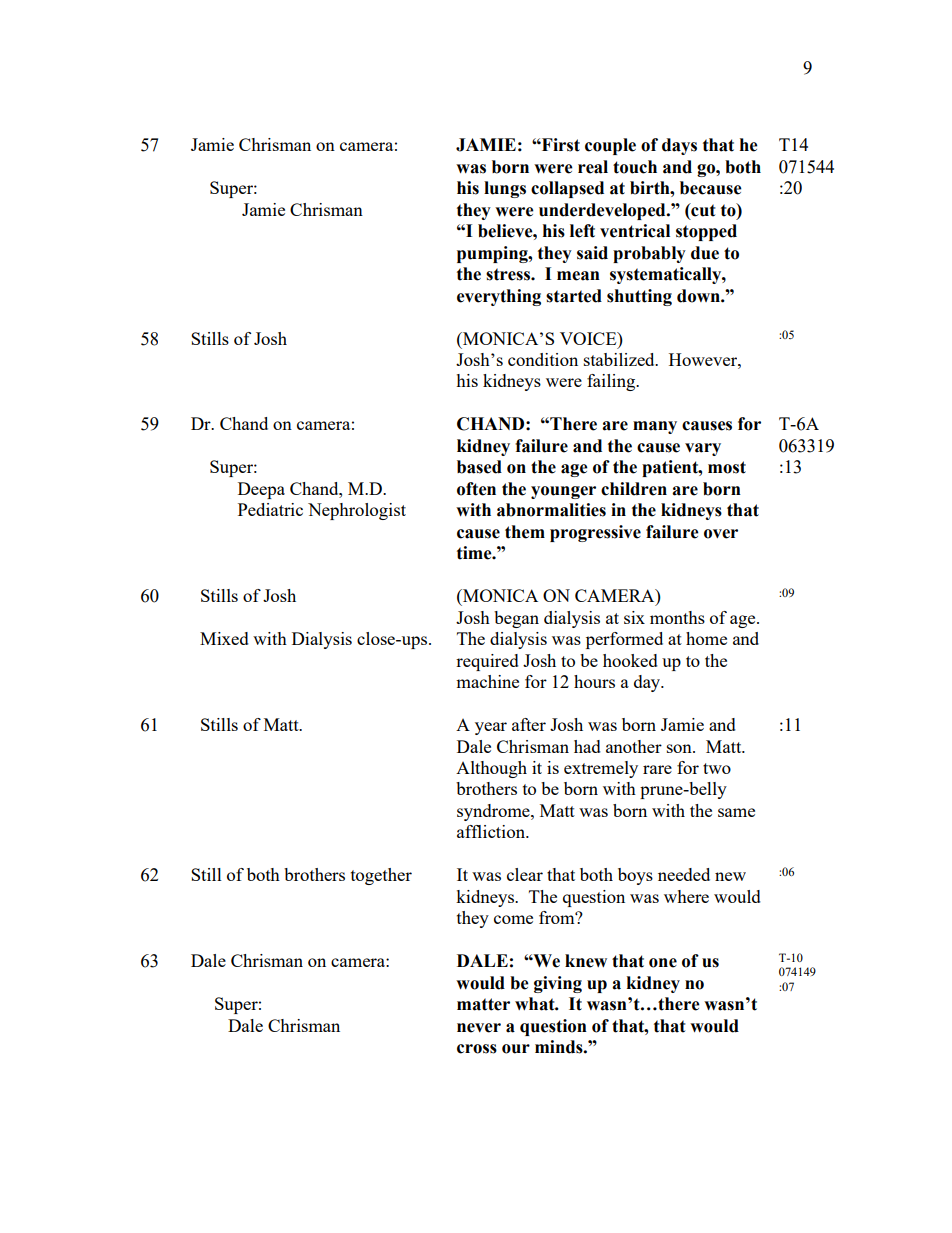  I want to click on Mixed, so click(224, 638).
